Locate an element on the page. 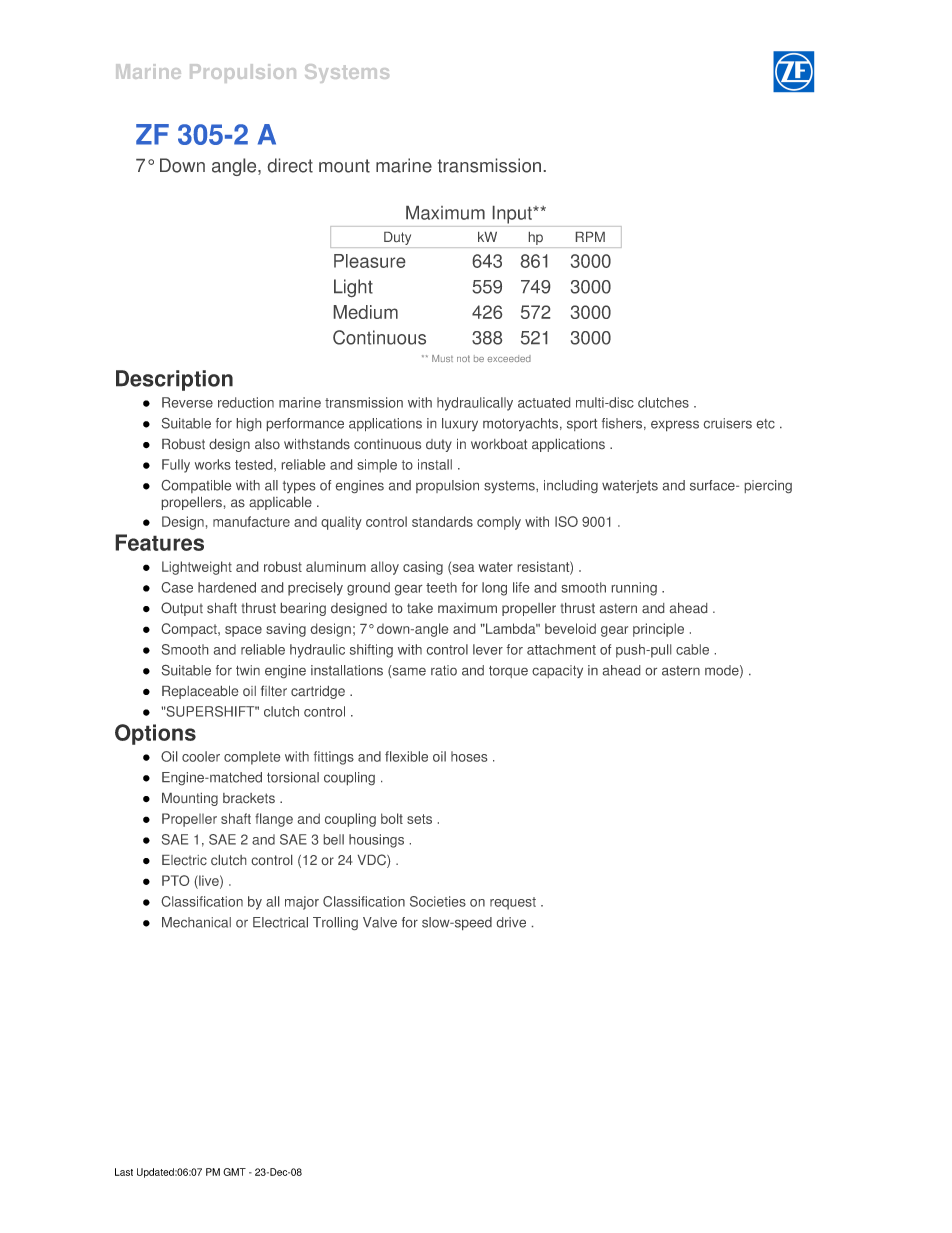 Image resolution: width=952 pixels, height=1233 pixels. direct is located at coordinates (290, 165).
